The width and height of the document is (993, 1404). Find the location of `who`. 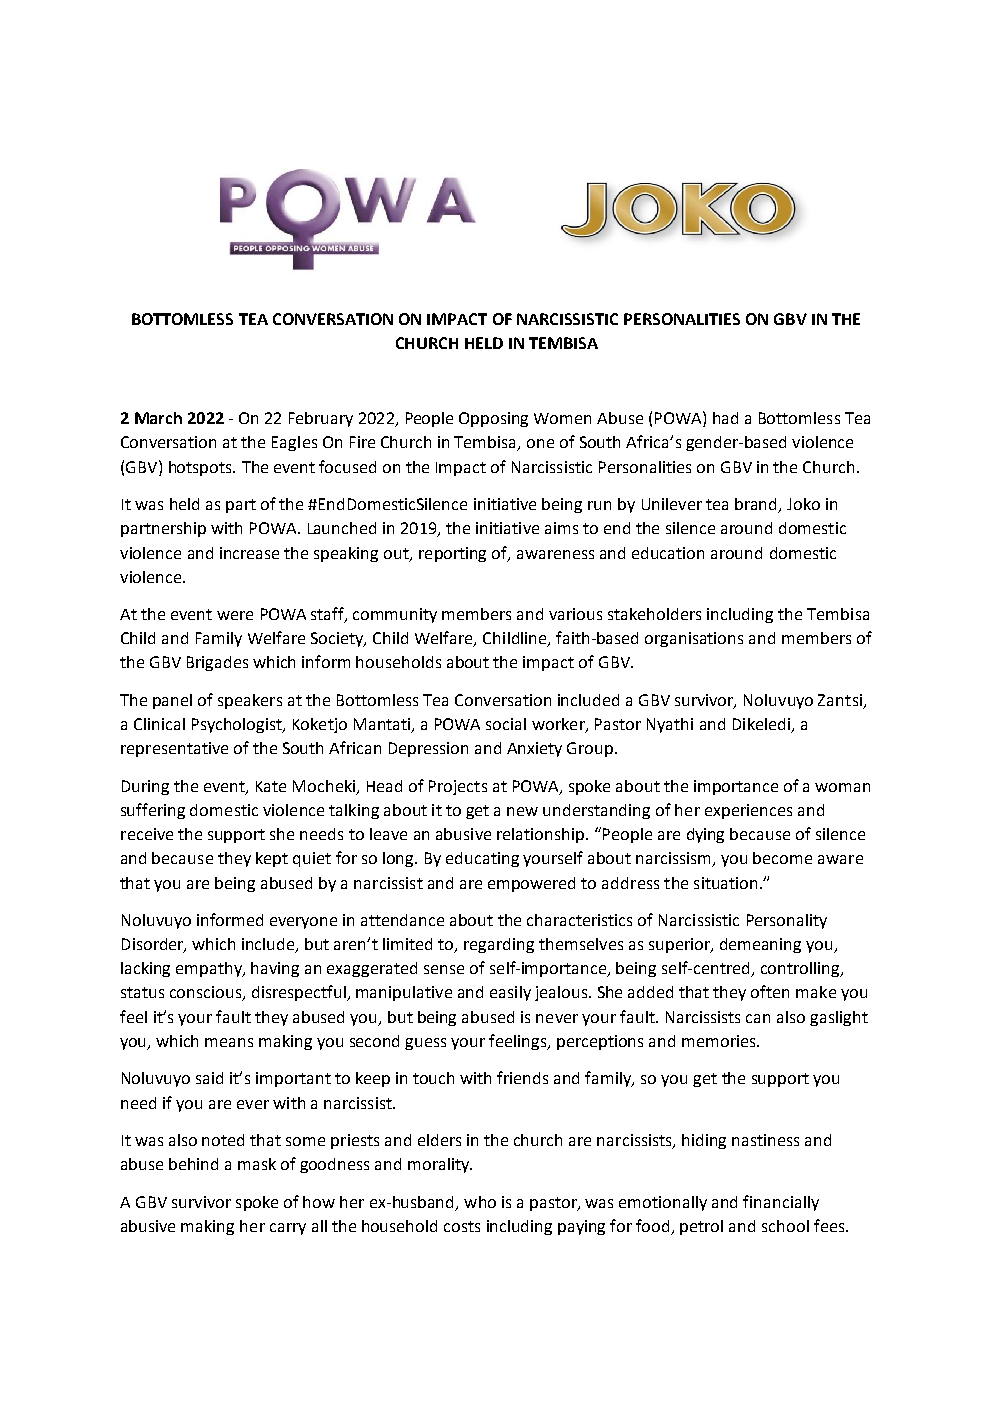

who is located at coordinates (480, 1202).
